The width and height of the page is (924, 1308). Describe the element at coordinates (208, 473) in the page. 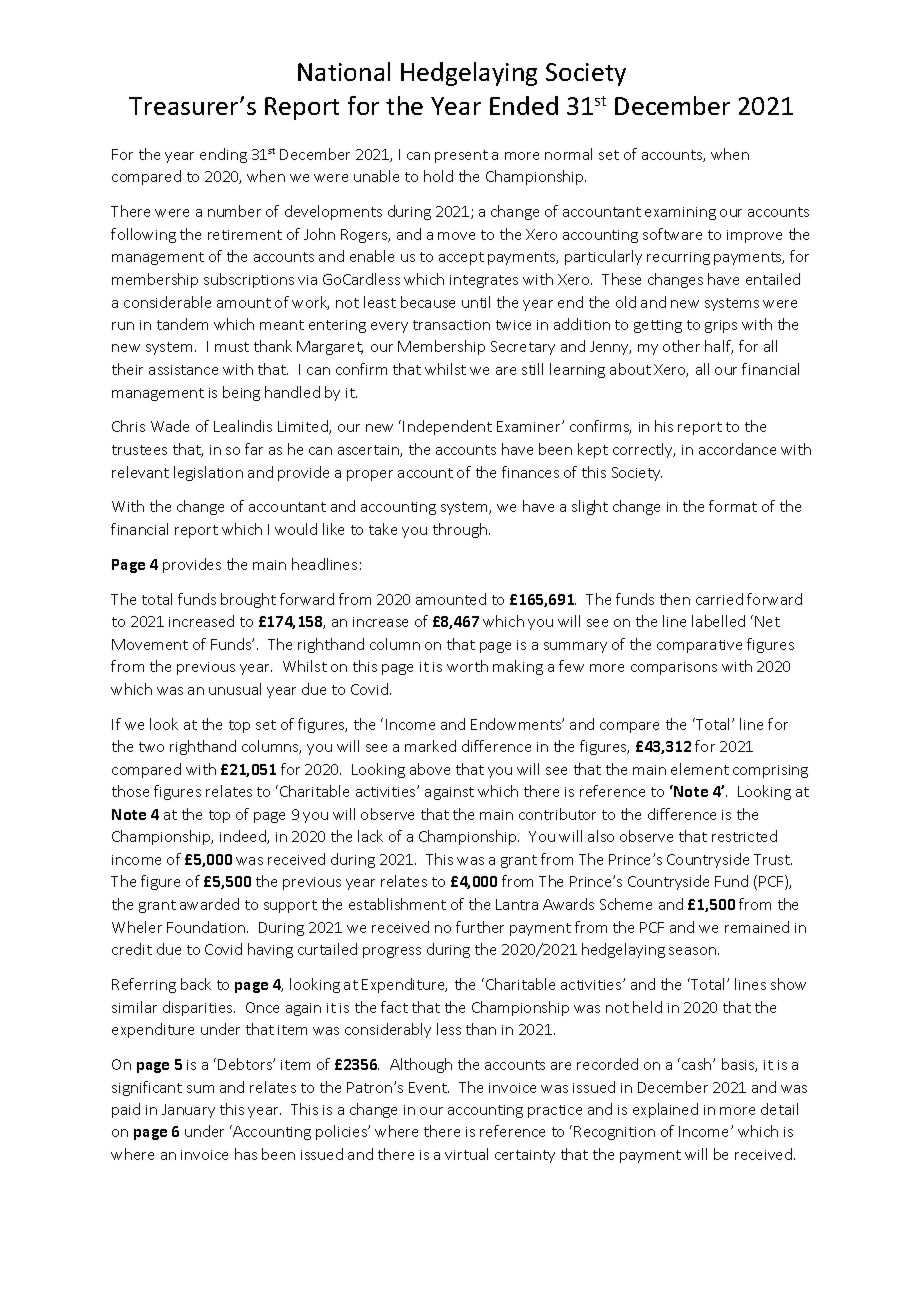

I see `legislation` at that location.
